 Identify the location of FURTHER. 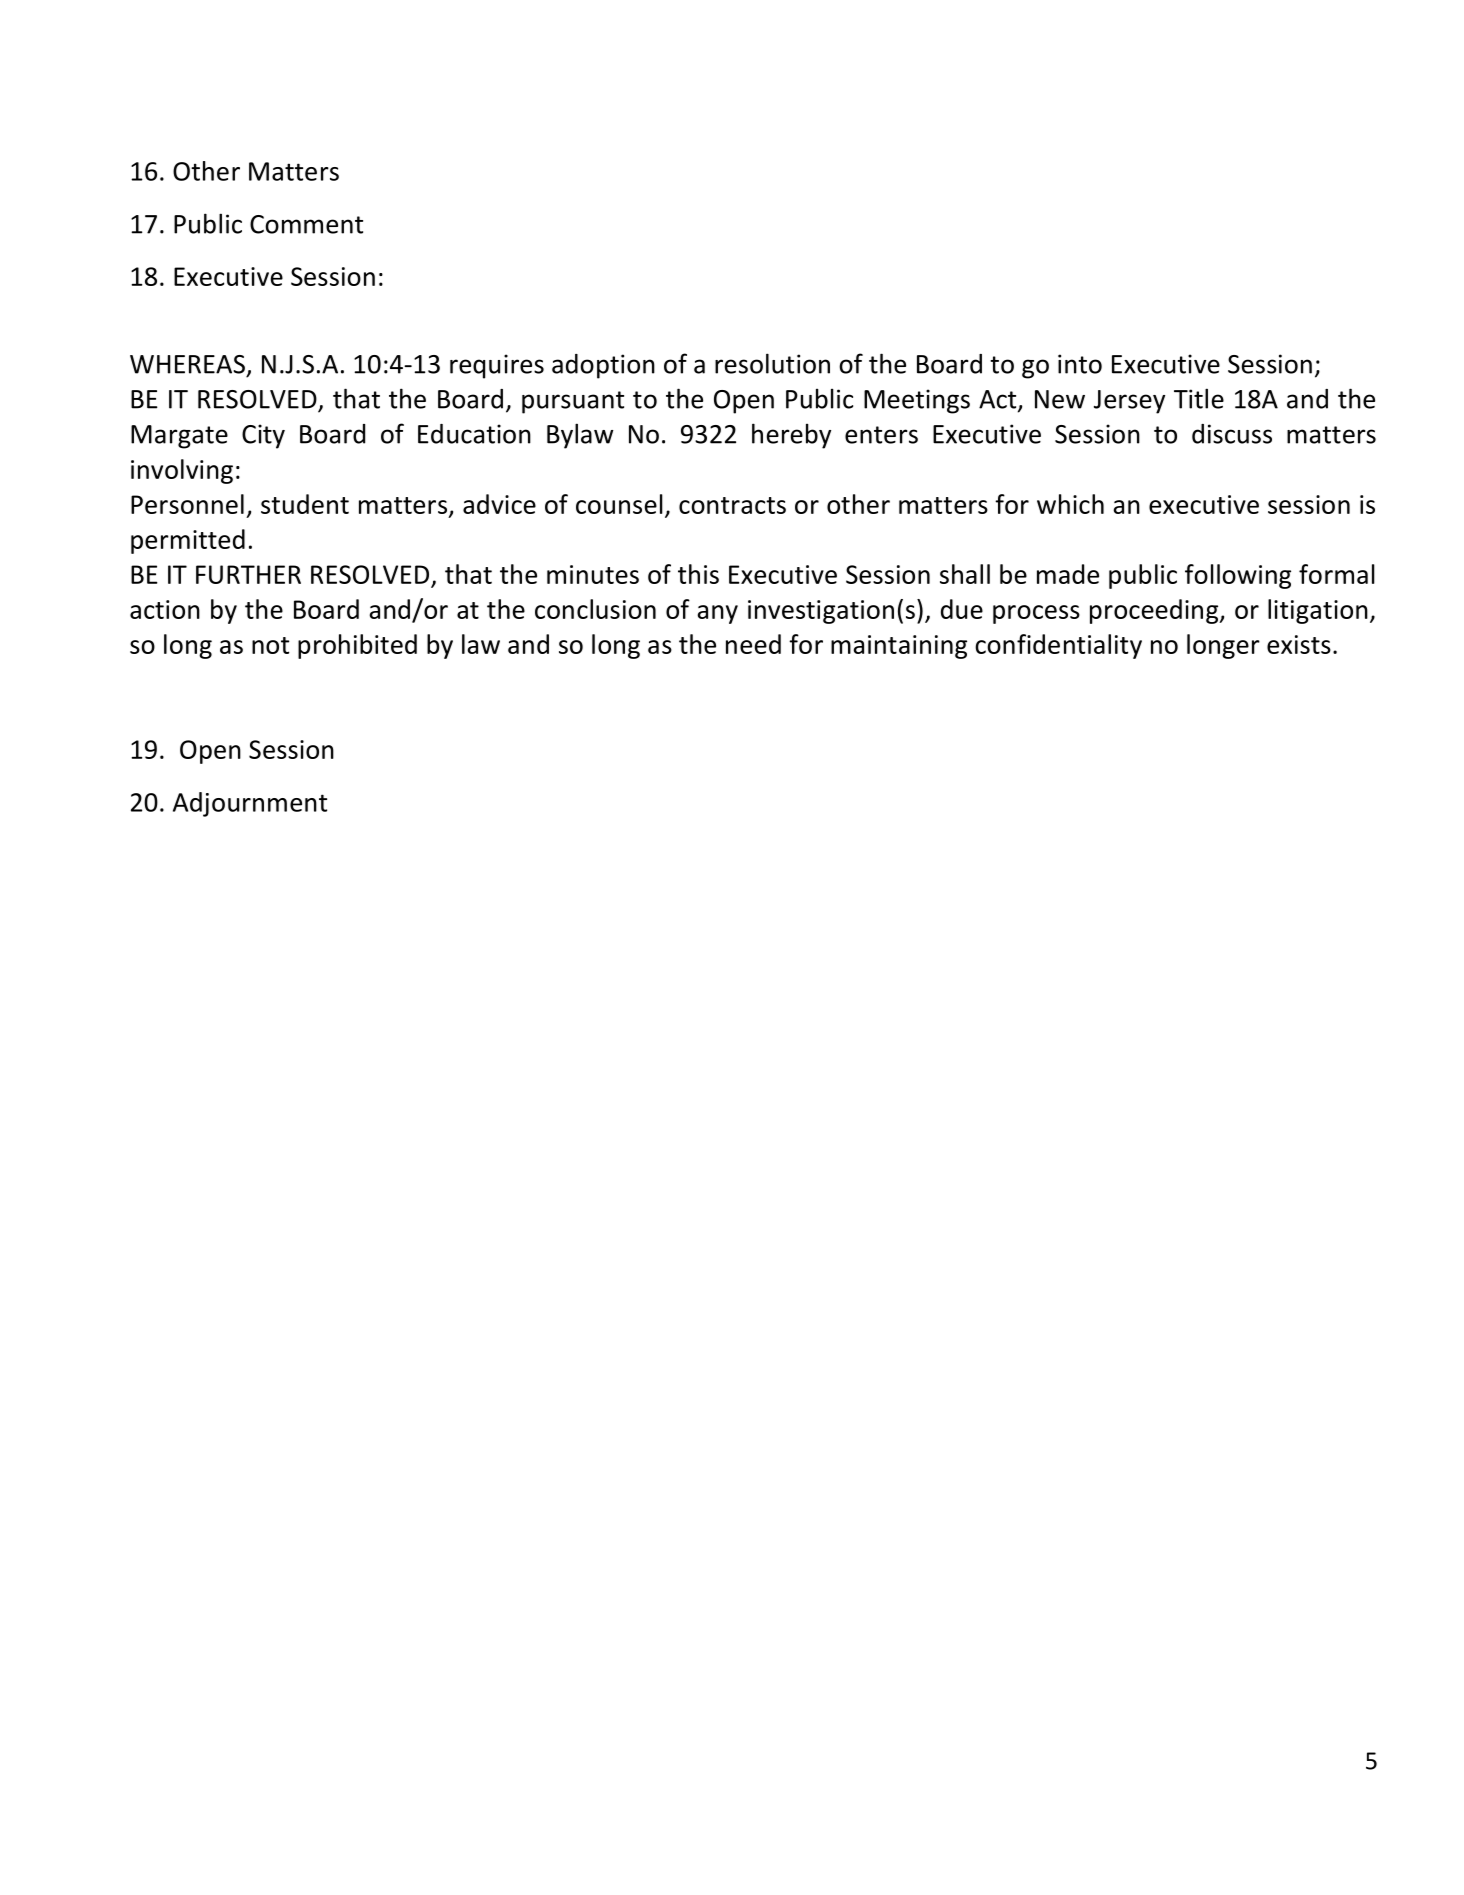
(248, 574).
